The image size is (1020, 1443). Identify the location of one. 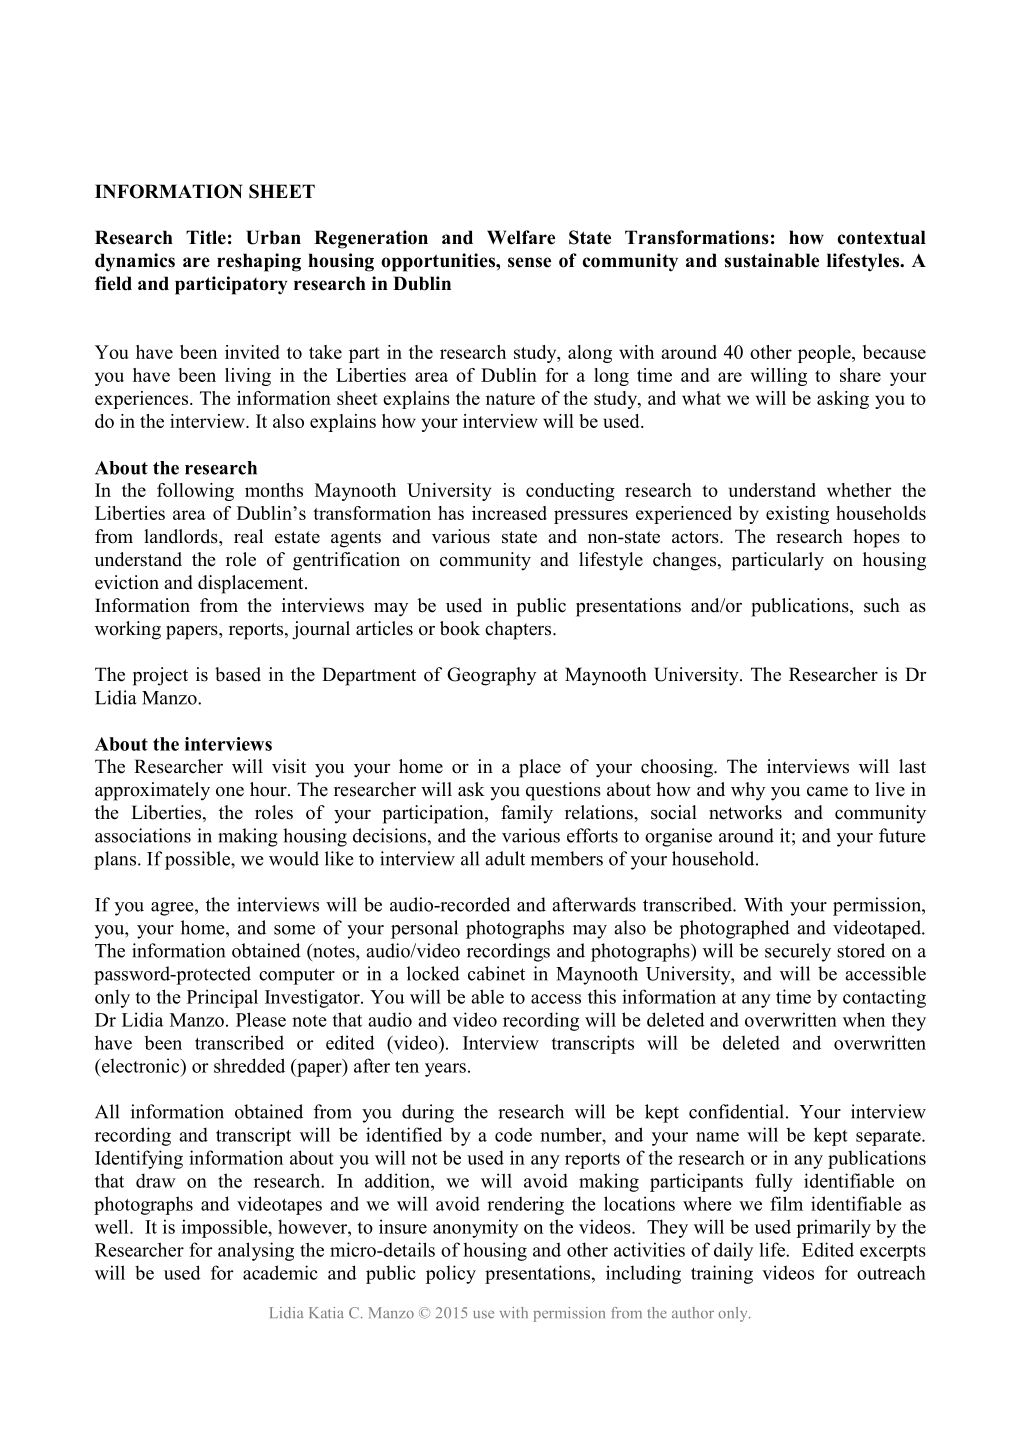
(230, 792).
